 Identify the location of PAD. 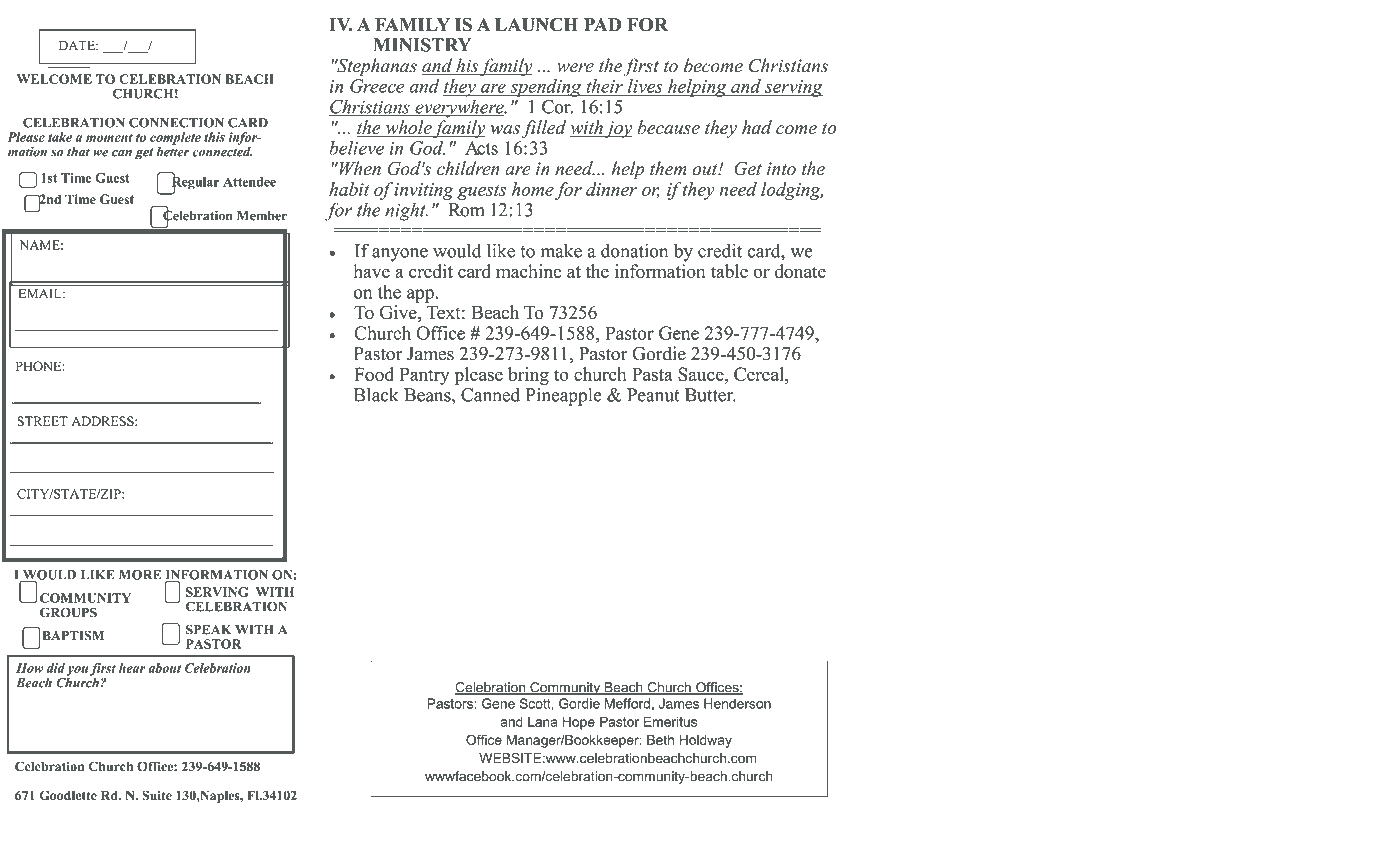
(602, 24).
